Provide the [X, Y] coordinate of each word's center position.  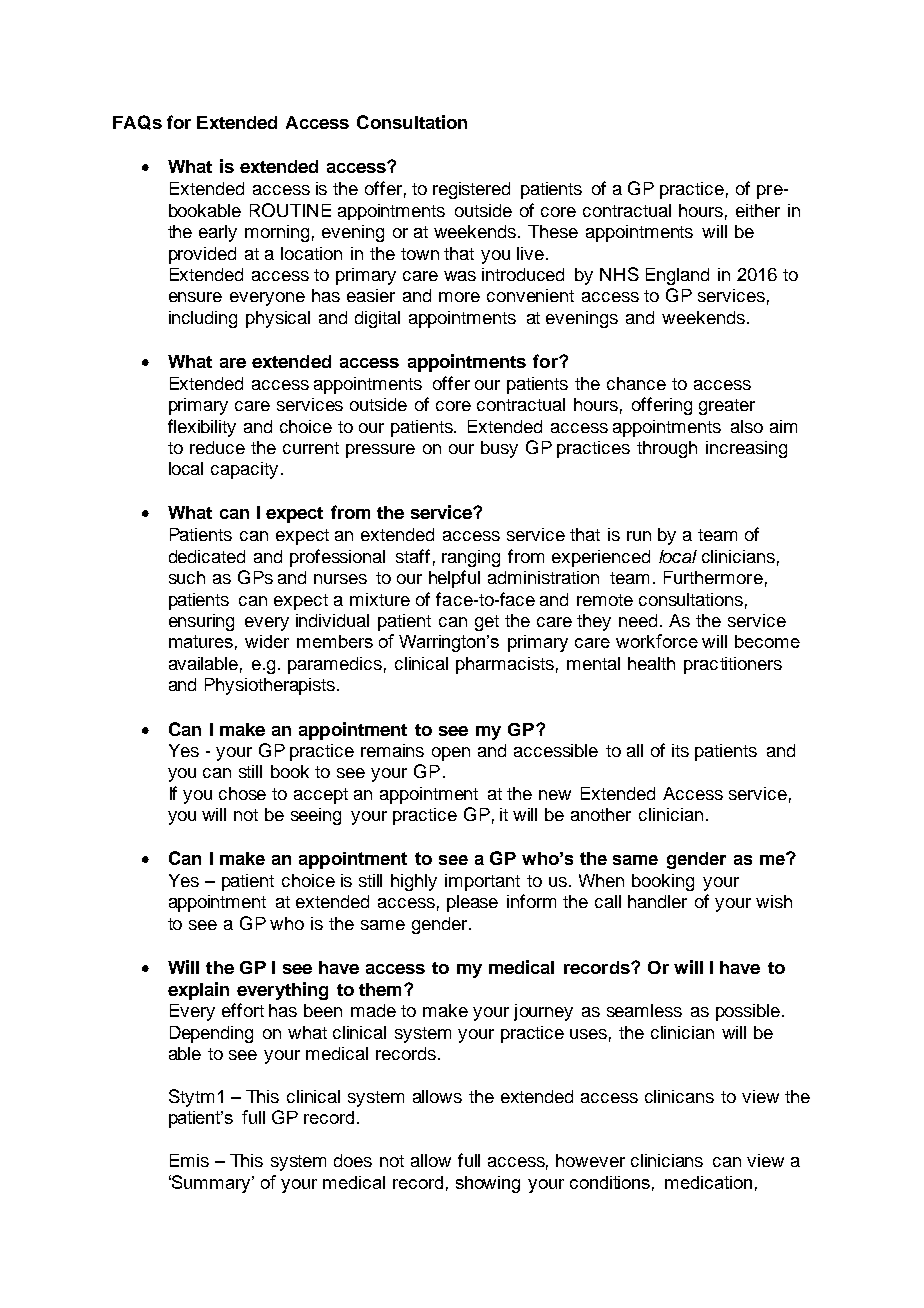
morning [277, 233]
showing [488, 1184]
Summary [212, 1184]
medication [708, 1182]
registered [471, 190]
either [758, 210]
